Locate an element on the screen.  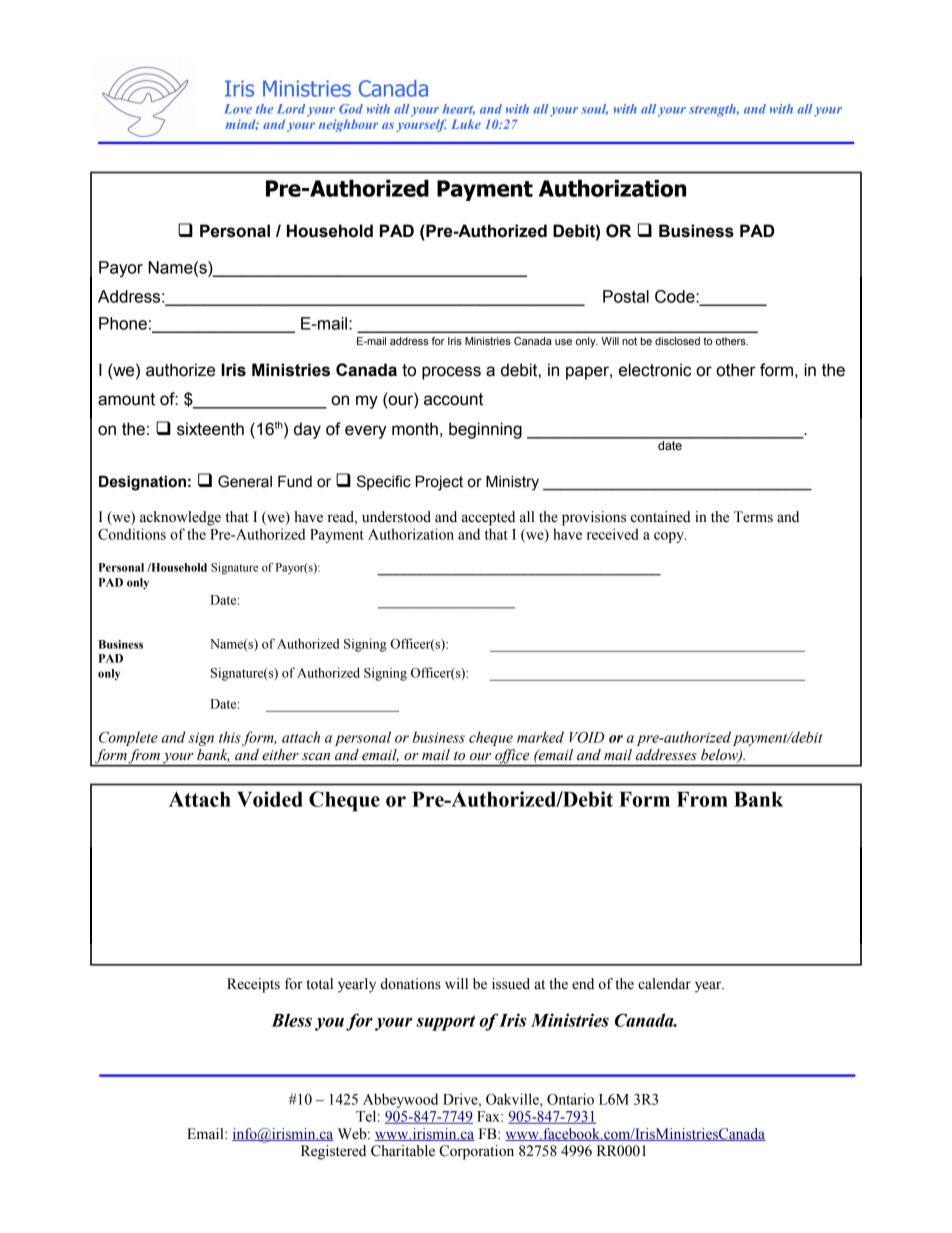
Registered is located at coordinates (333, 1152).
